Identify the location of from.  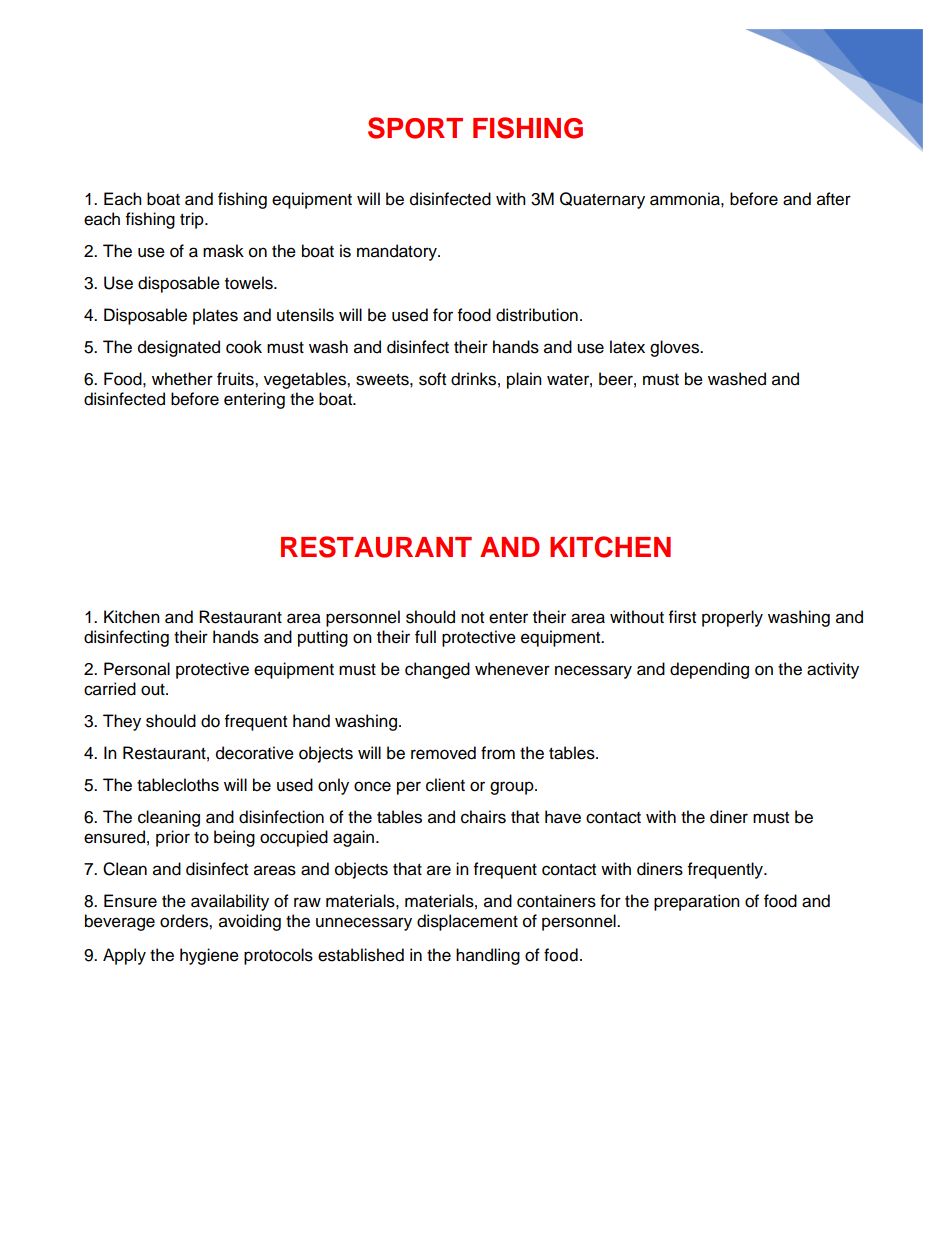
(498, 753).
